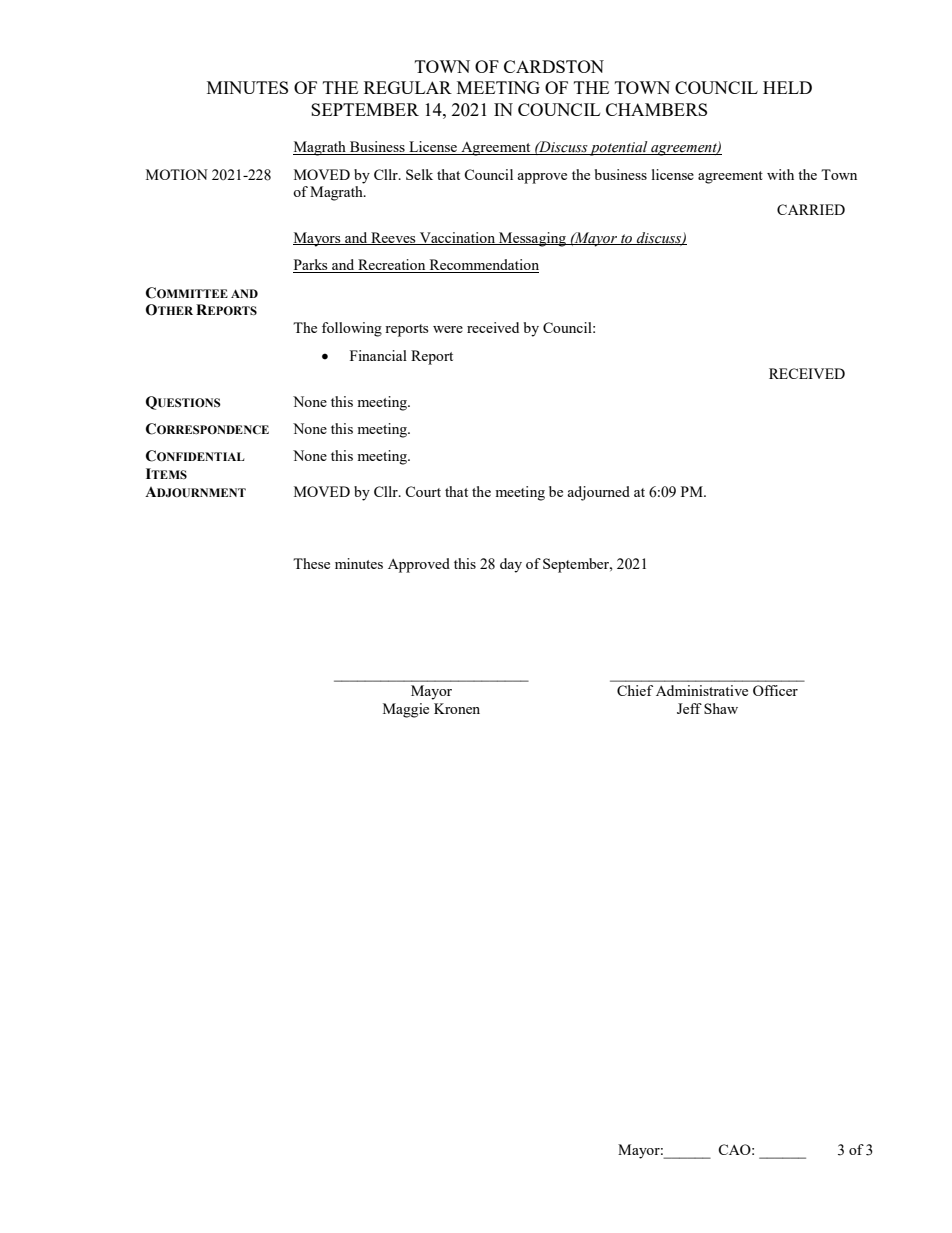 Image resolution: width=952 pixels, height=1233 pixels. I want to click on Administrative, so click(702, 690).
